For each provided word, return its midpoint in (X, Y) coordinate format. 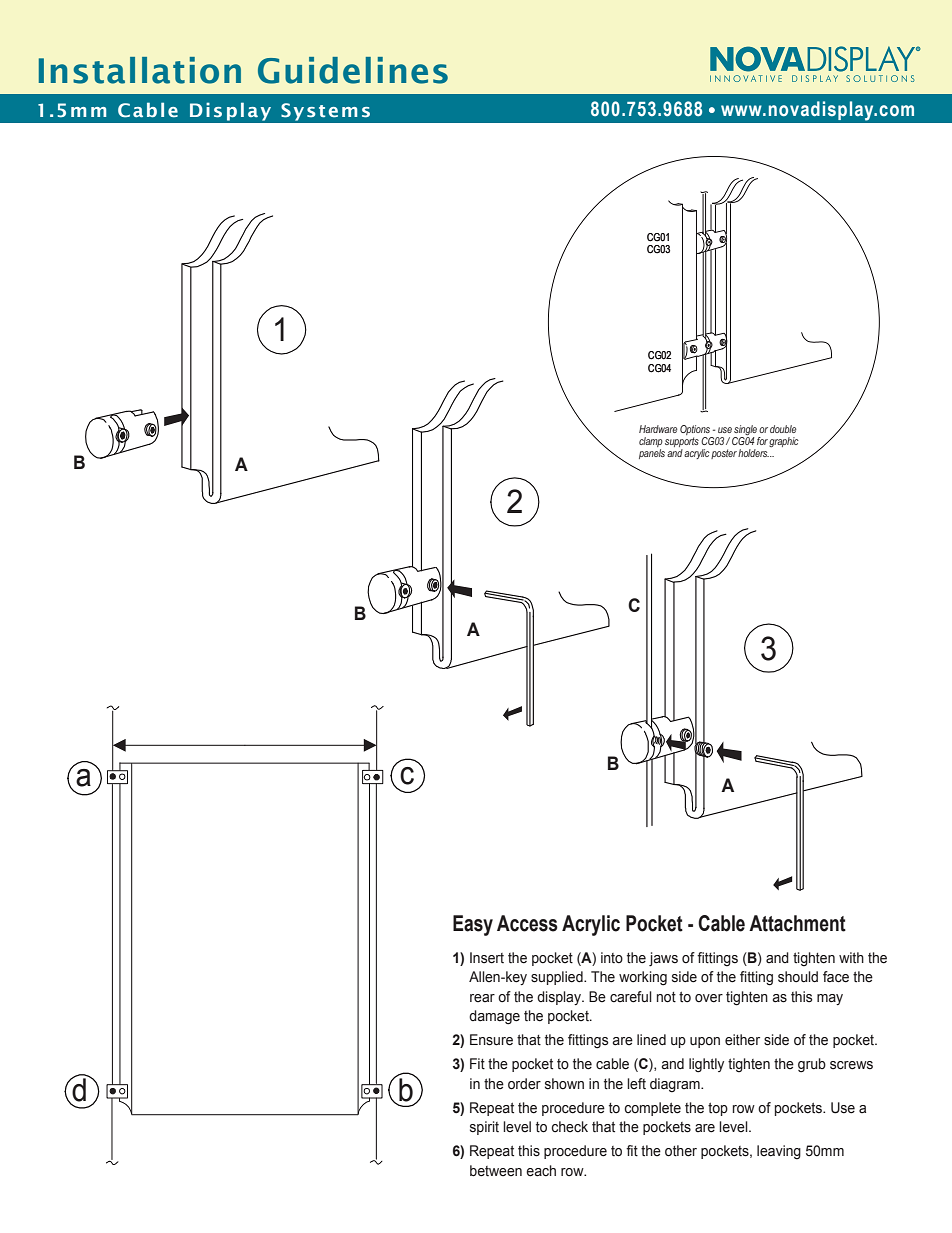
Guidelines (353, 70)
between (496, 1171)
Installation (140, 70)
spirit (484, 1128)
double (783, 429)
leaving (779, 1152)
